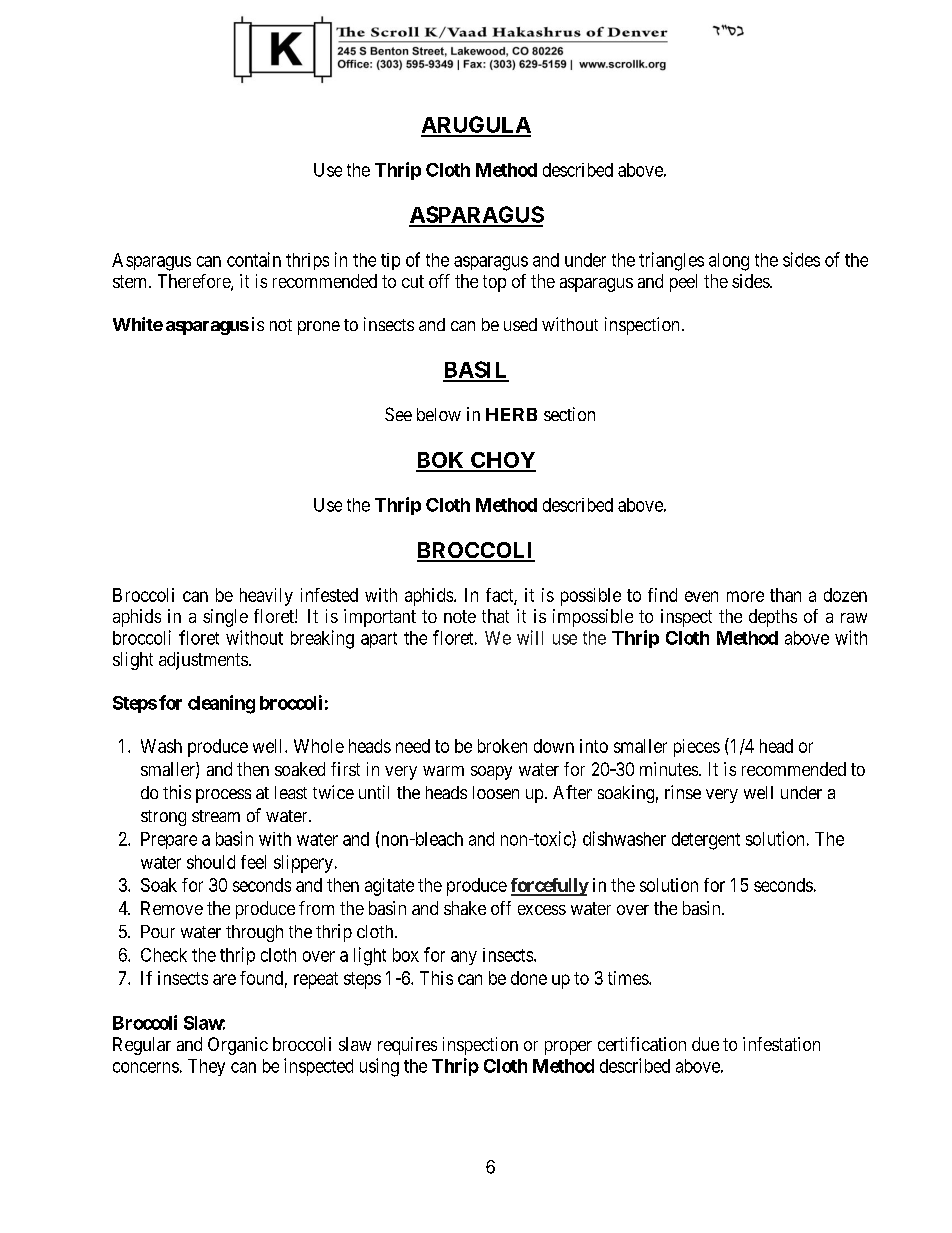 This screenshot has width=952, height=1233. What do you see at coordinates (238, 1046) in the screenshot?
I see `Organic` at bounding box center [238, 1046].
